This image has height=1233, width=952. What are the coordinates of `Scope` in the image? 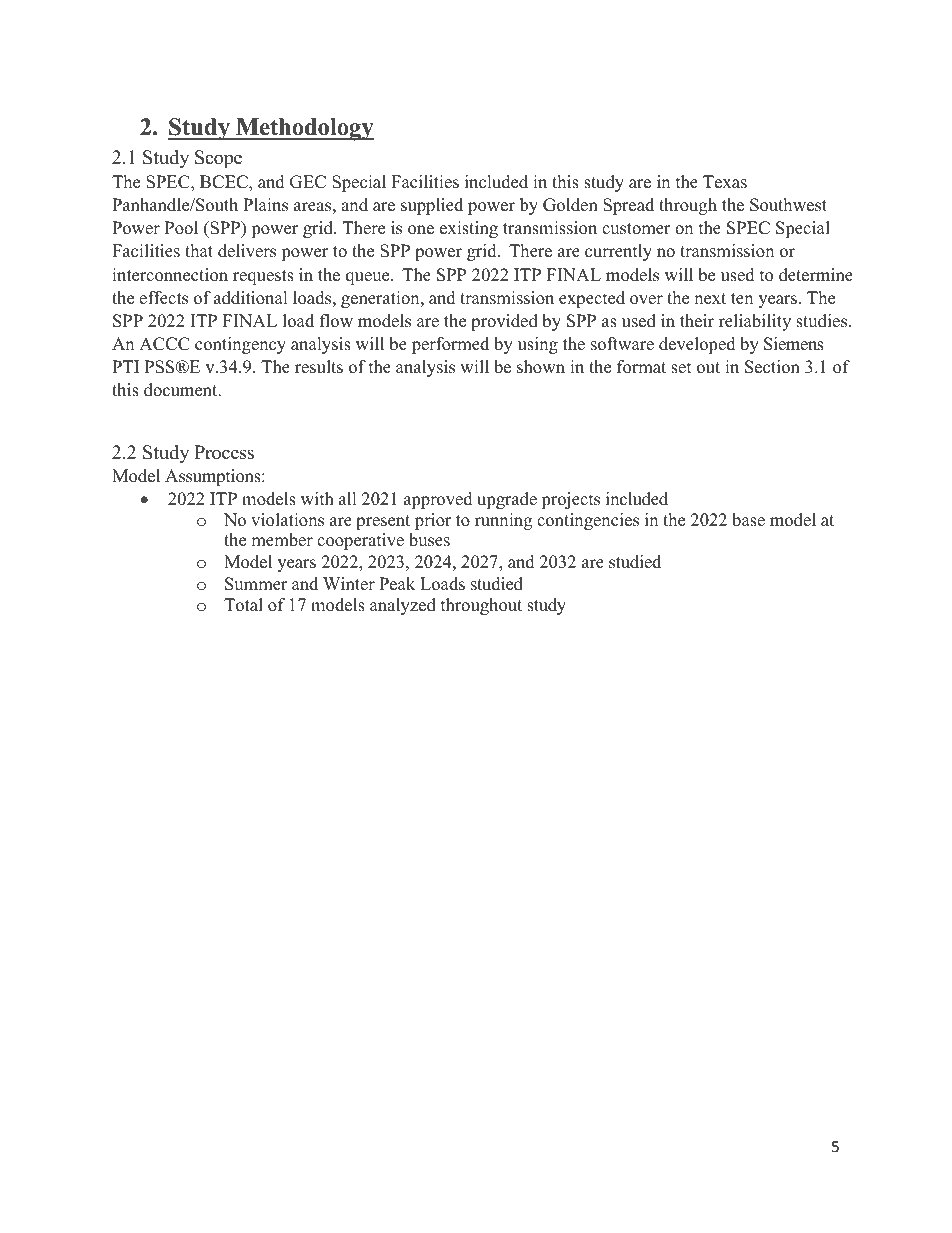 It's located at (218, 159).
